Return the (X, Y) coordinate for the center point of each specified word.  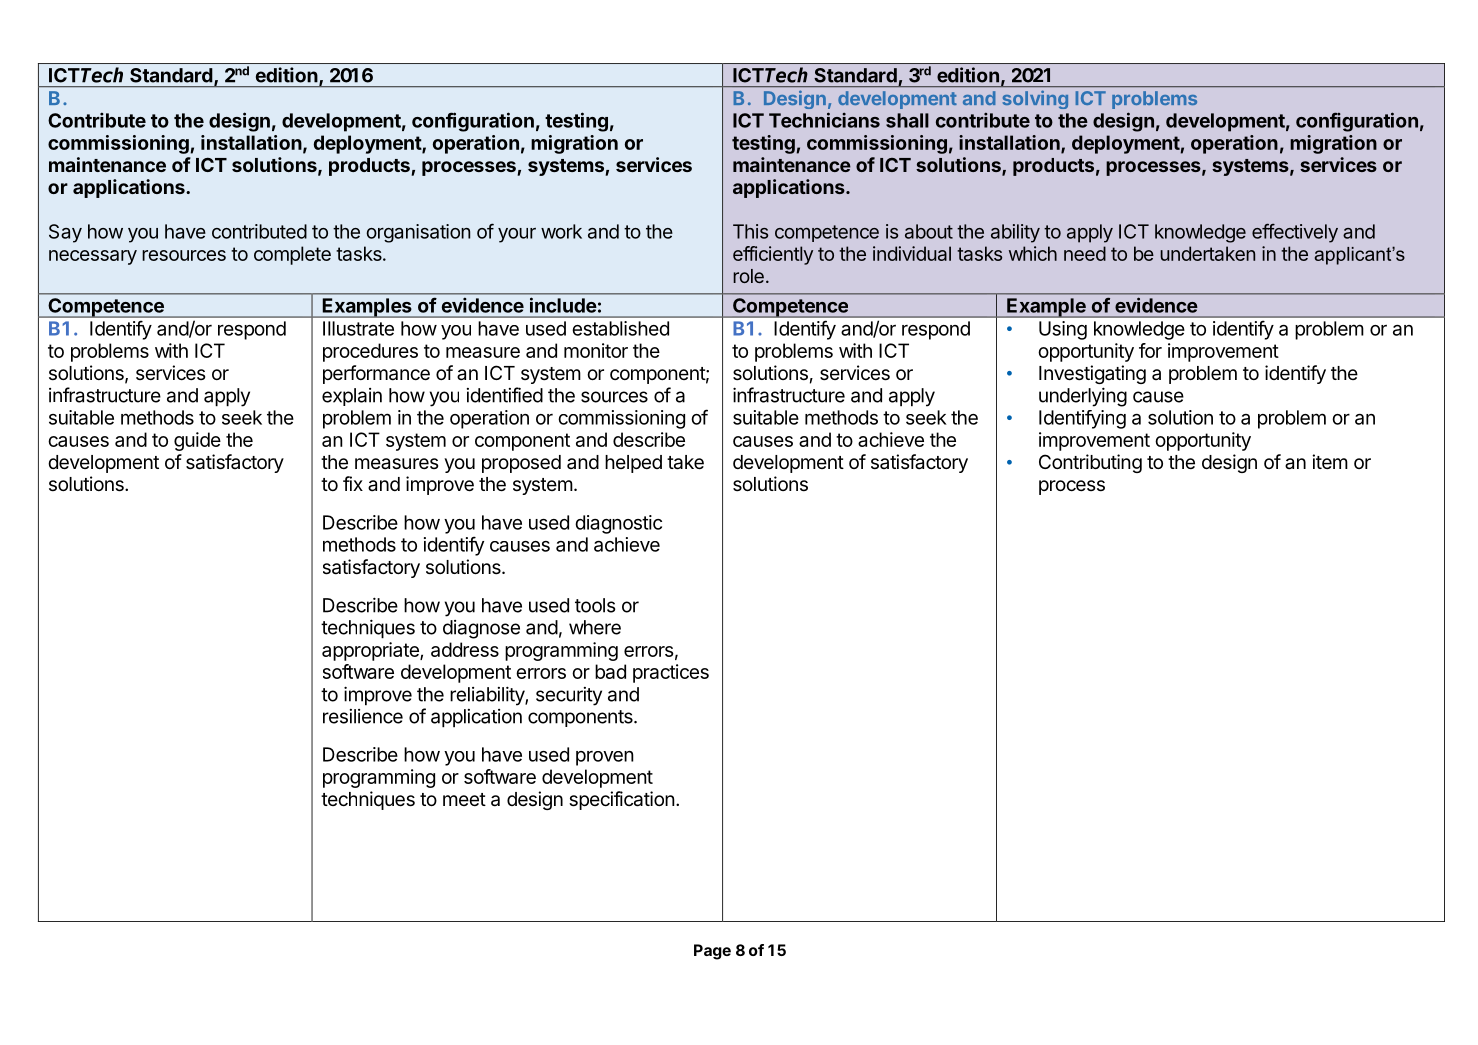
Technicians (824, 120)
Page (712, 952)
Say (65, 233)
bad (610, 671)
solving (1035, 99)
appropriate (371, 651)
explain (352, 397)
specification (622, 800)
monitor (596, 350)
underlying (1083, 397)
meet (464, 799)
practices (671, 673)
